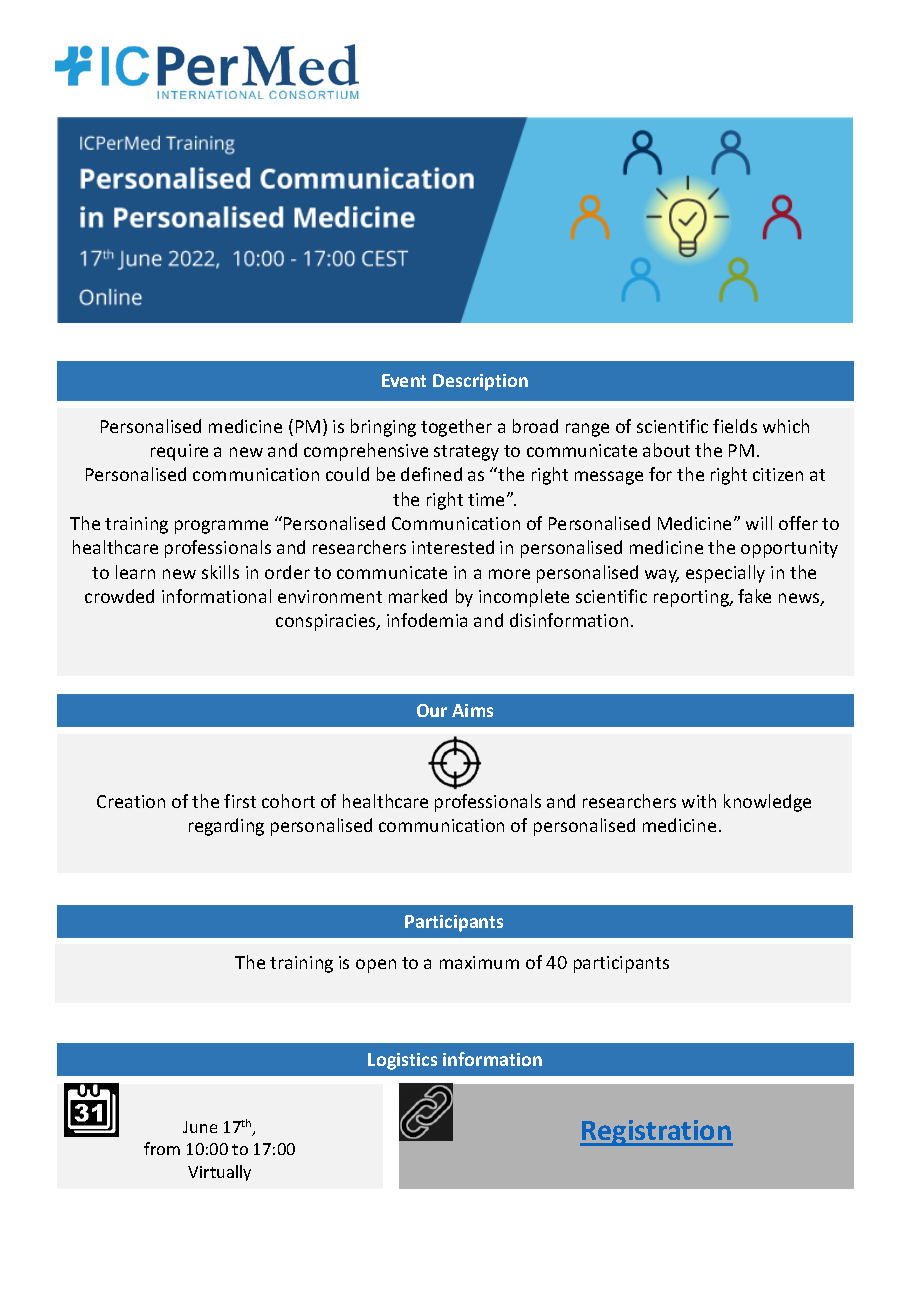 This screenshot has width=911, height=1316. I want to click on fields, so click(735, 426).
